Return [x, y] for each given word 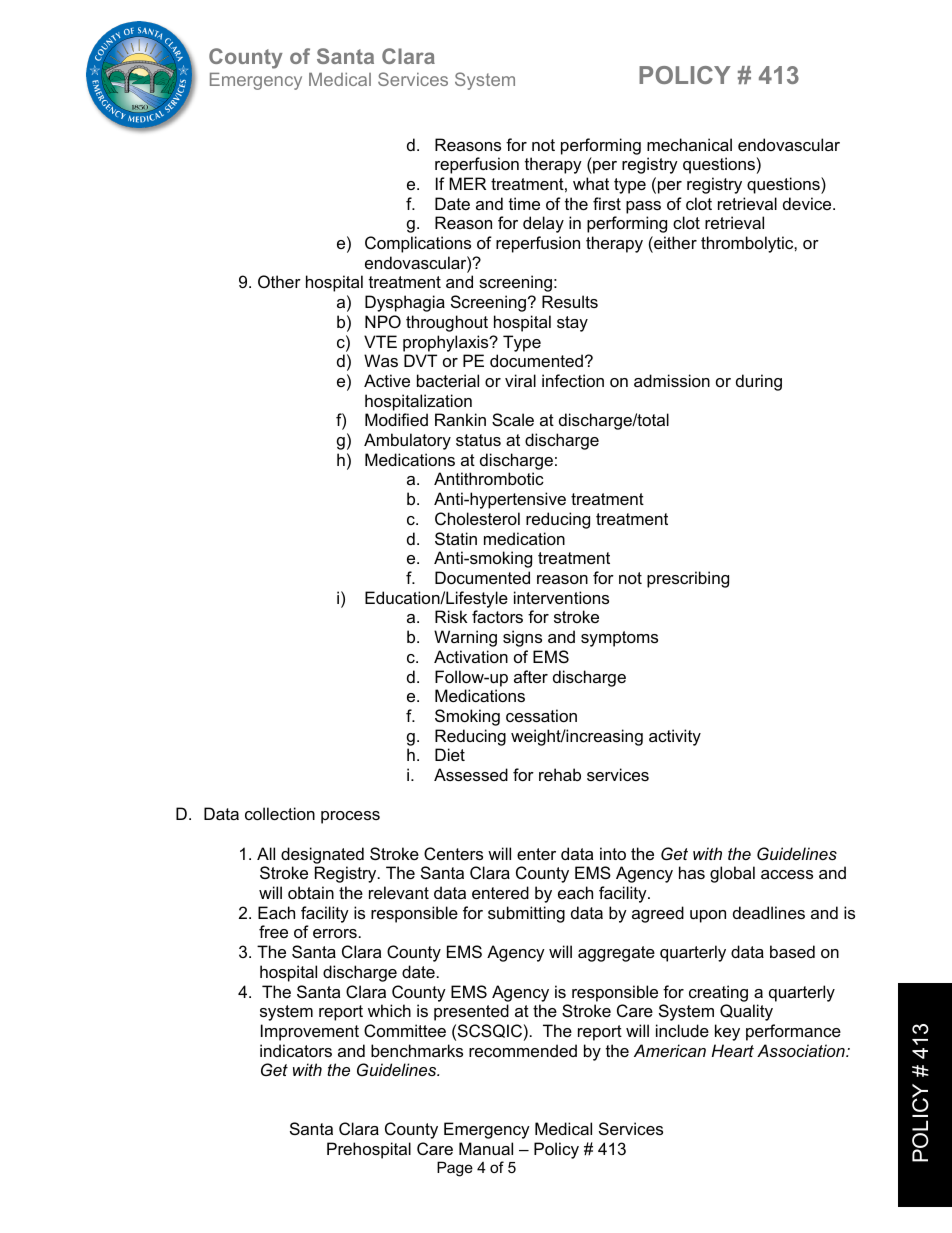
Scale [513, 419]
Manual [486, 1148]
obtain [311, 892]
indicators [296, 1050]
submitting [526, 914]
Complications [418, 244]
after [531, 676]
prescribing [688, 579]
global [732, 874]
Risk [451, 616]
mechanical [689, 144]
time [524, 203]
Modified [396, 419]
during [759, 382]
